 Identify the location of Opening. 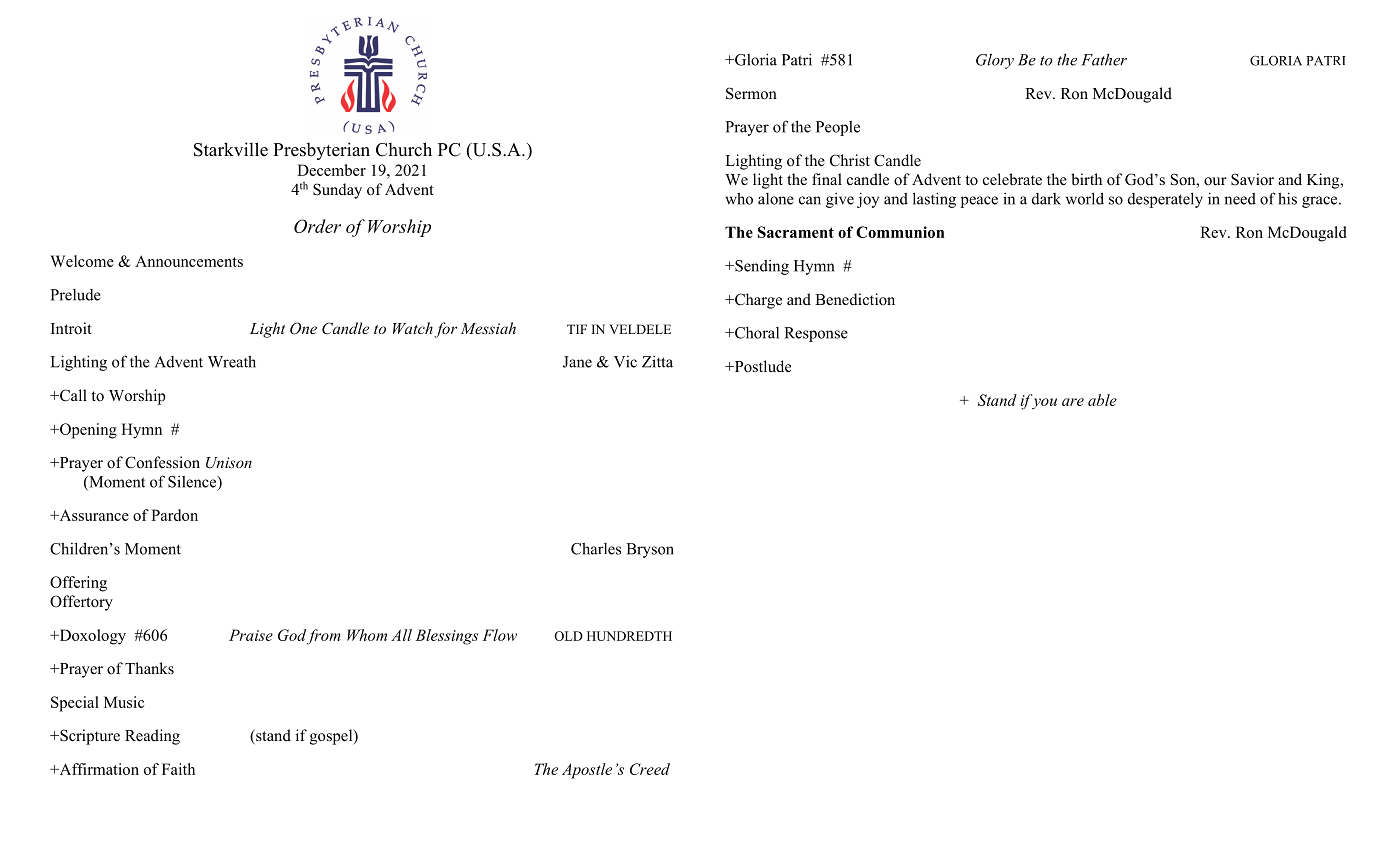
(87, 431).
